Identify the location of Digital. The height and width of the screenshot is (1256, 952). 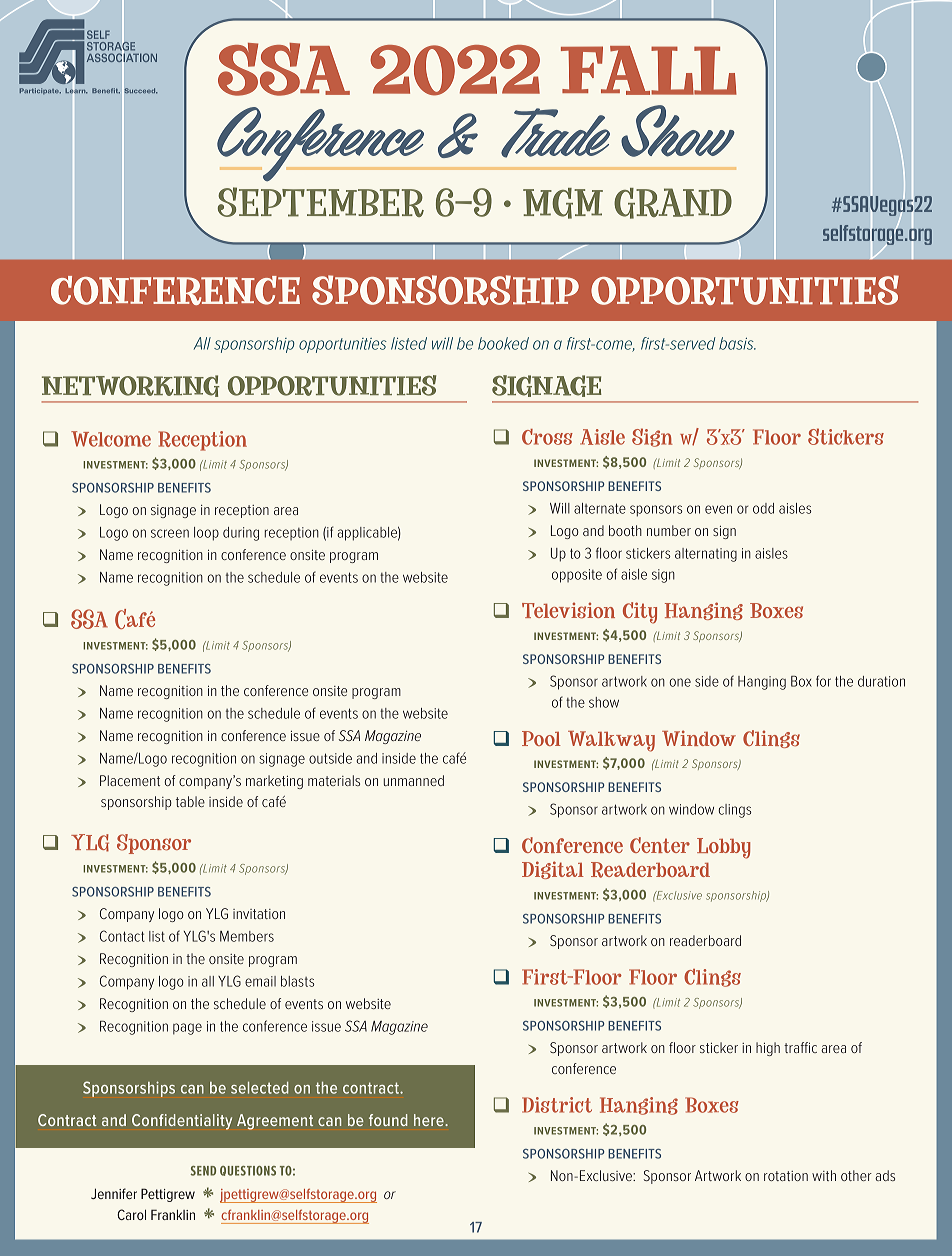
(553, 870).
